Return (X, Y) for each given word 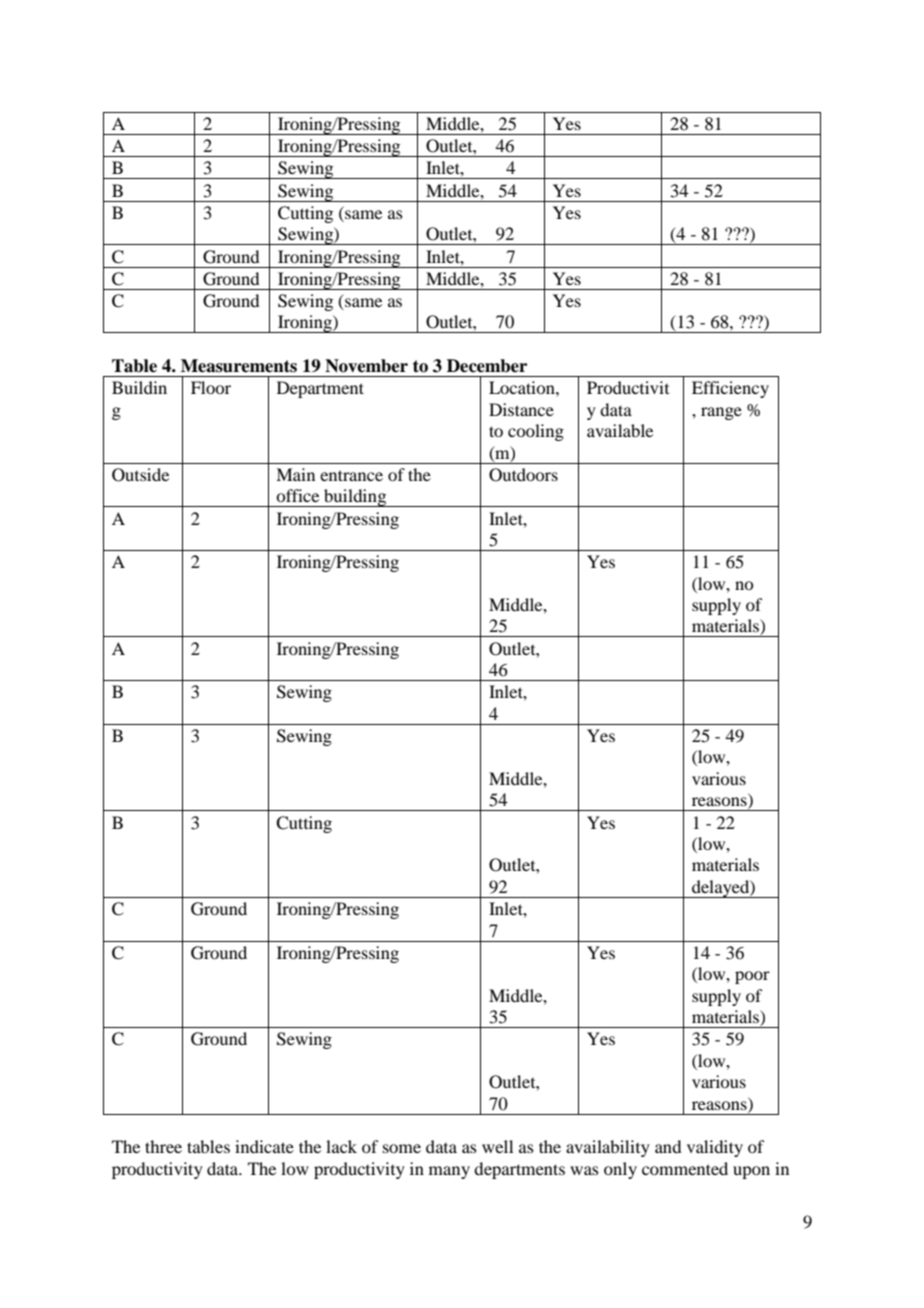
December (487, 366)
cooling (536, 432)
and (668, 1146)
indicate (264, 1146)
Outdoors (523, 475)
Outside (140, 475)
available (620, 430)
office (297, 495)
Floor (211, 387)
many (449, 1172)
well (497, 1146)
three (163, 1146)
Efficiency (730, 389)
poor (752, 977)
